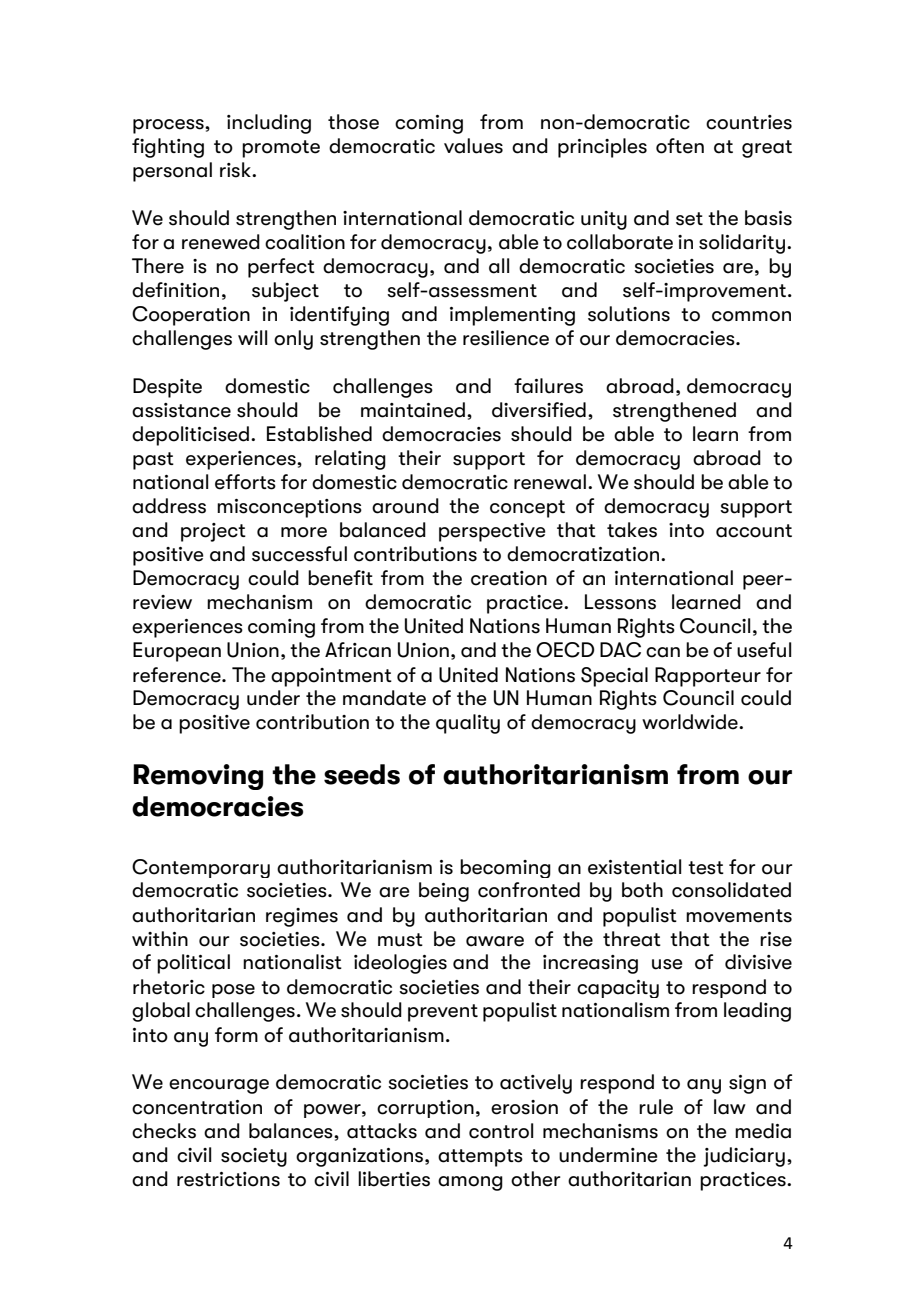 The width and height of the screenshot is (924, 1308). I want to click on quality, so click(468, 724).
